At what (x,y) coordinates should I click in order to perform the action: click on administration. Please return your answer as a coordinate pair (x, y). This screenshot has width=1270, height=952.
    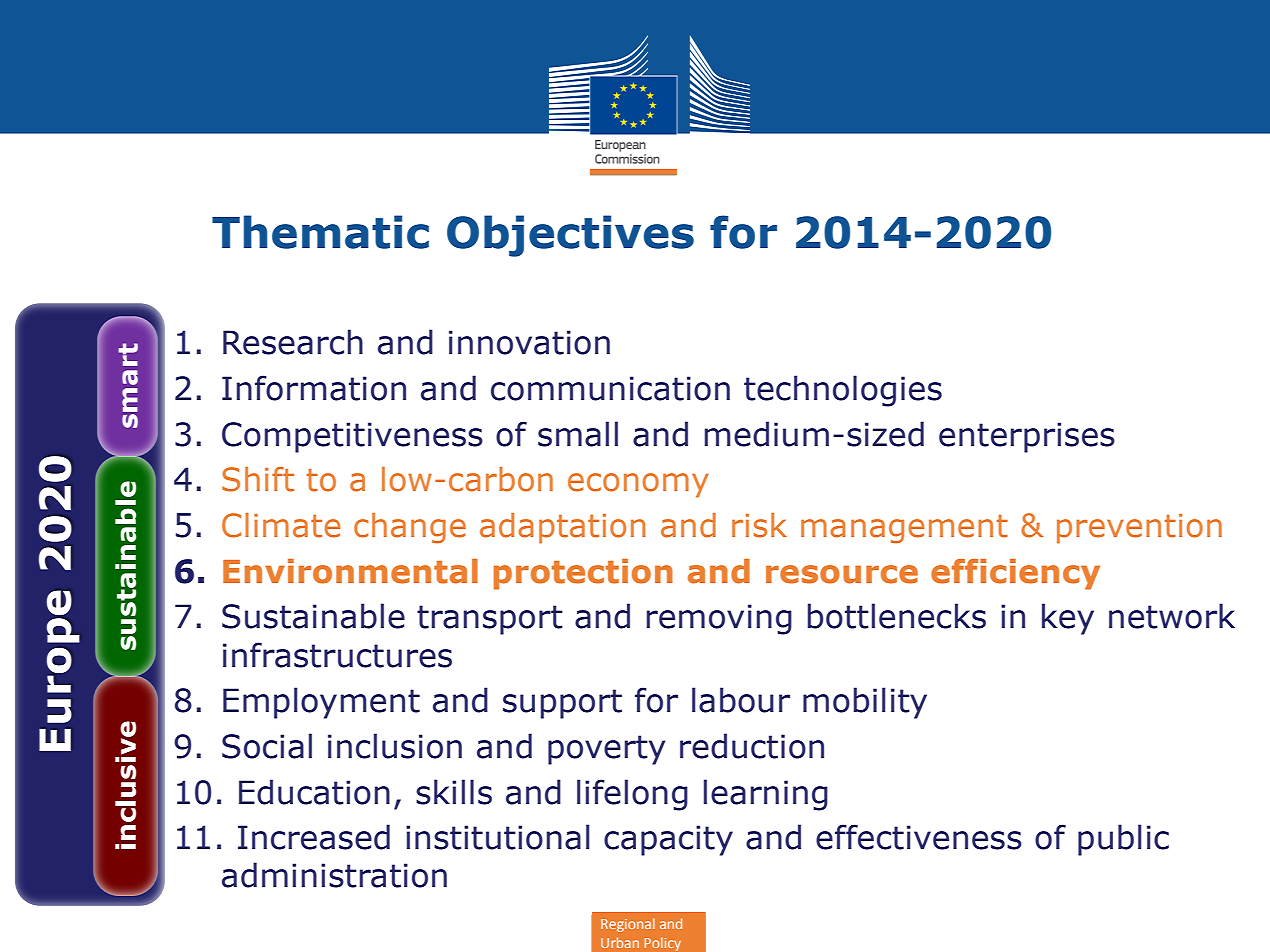
    Looking at the image, I should click on (334, 875).
